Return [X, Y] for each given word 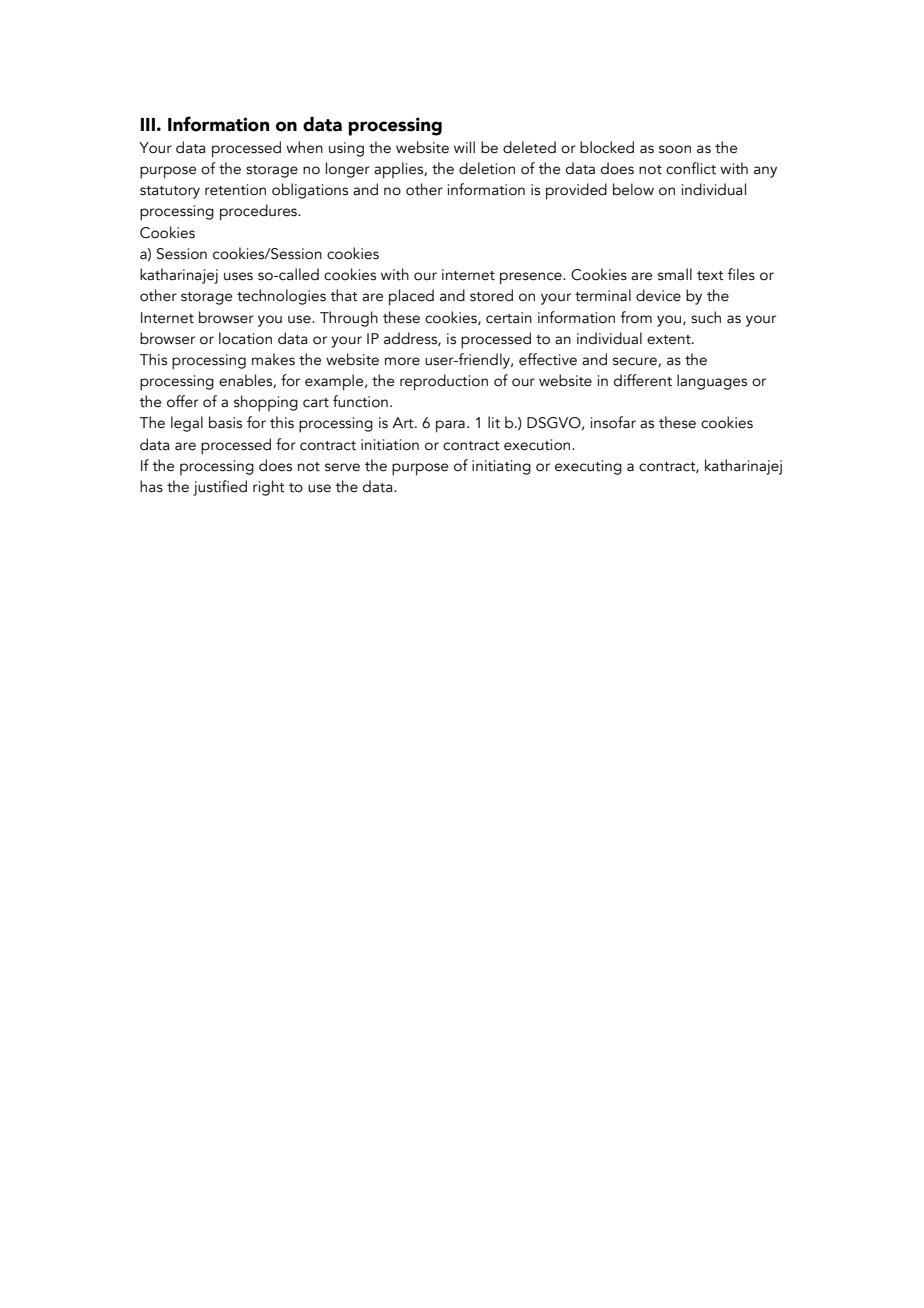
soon [675, 149]
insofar [613, 422]
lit [494, 422]
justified [220, 488]
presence [532, 278]
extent [670, 340]
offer [183, 401]
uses [238, 276]
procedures [259, 212]
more [402, 361]
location [245, 338]
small [675, 274]
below [633, 189]
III [148, 124]
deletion [487, 168]
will [464, 147]
